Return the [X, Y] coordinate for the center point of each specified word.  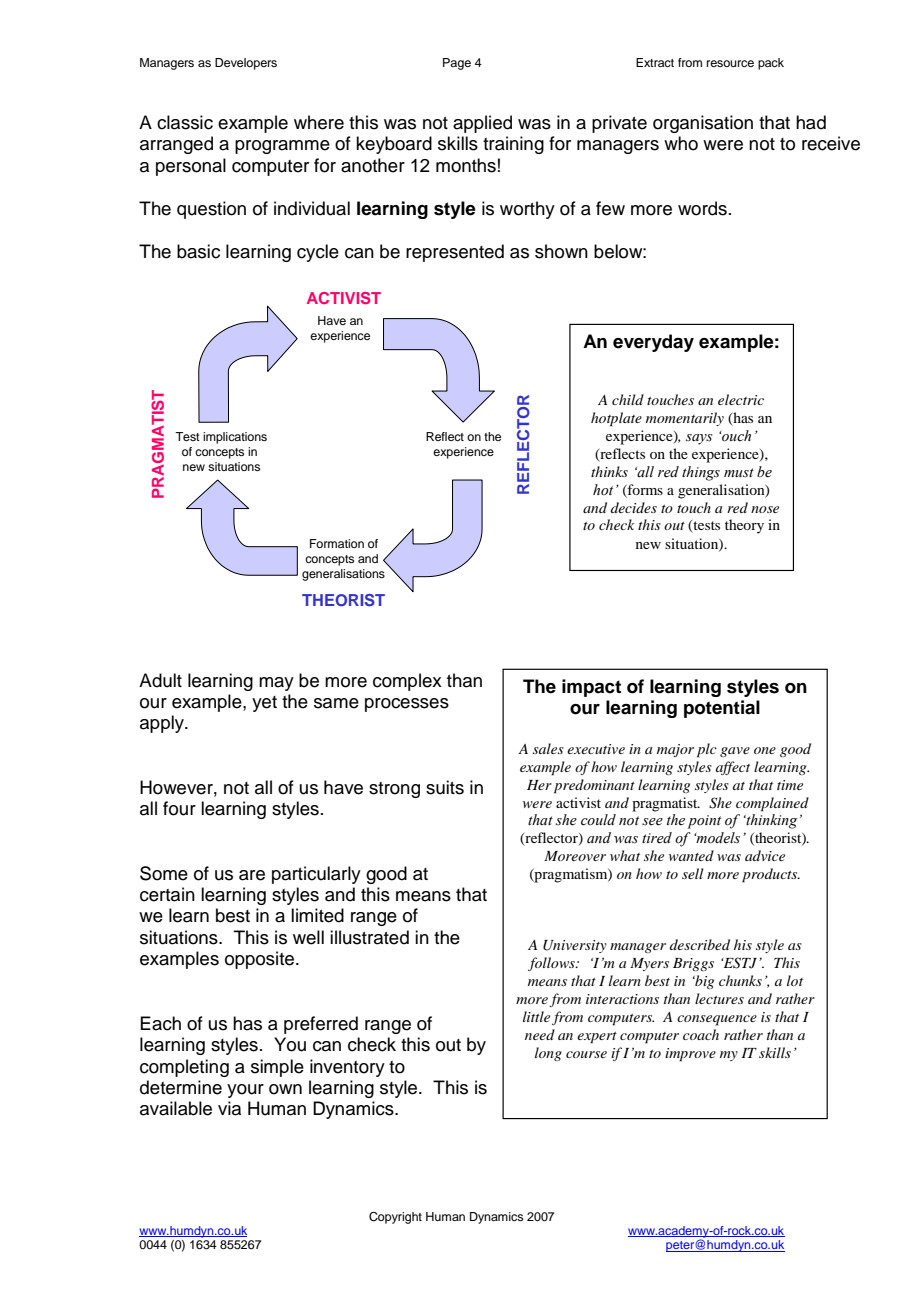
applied [482, 124]
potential [722, 709]
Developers [246, 64]
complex [407, 682]
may [276, 684]
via [229, 1108]
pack [771, 64]
